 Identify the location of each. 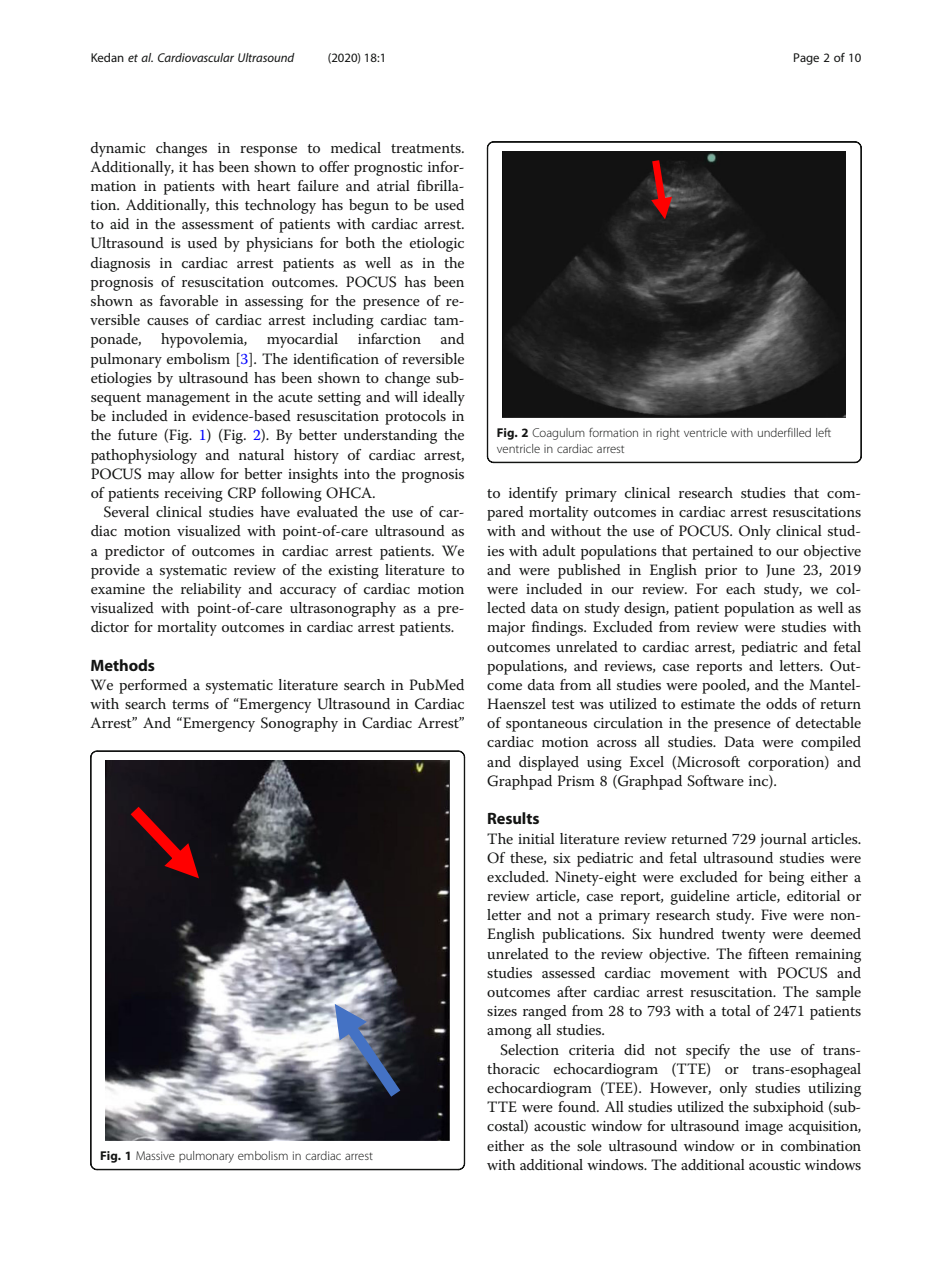
(740, 588).
